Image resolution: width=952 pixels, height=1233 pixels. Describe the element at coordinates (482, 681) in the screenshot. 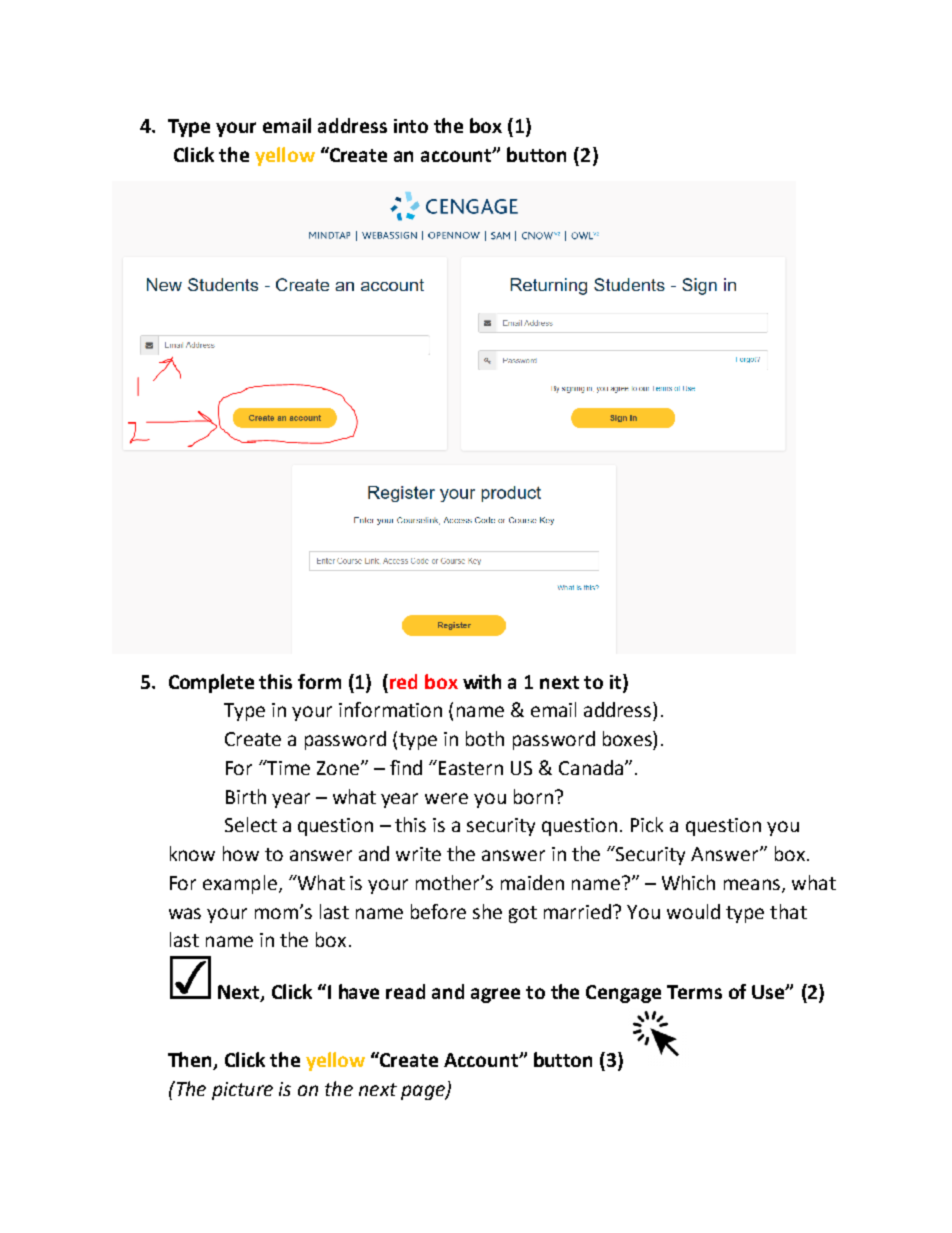

I see `with` at that location.
